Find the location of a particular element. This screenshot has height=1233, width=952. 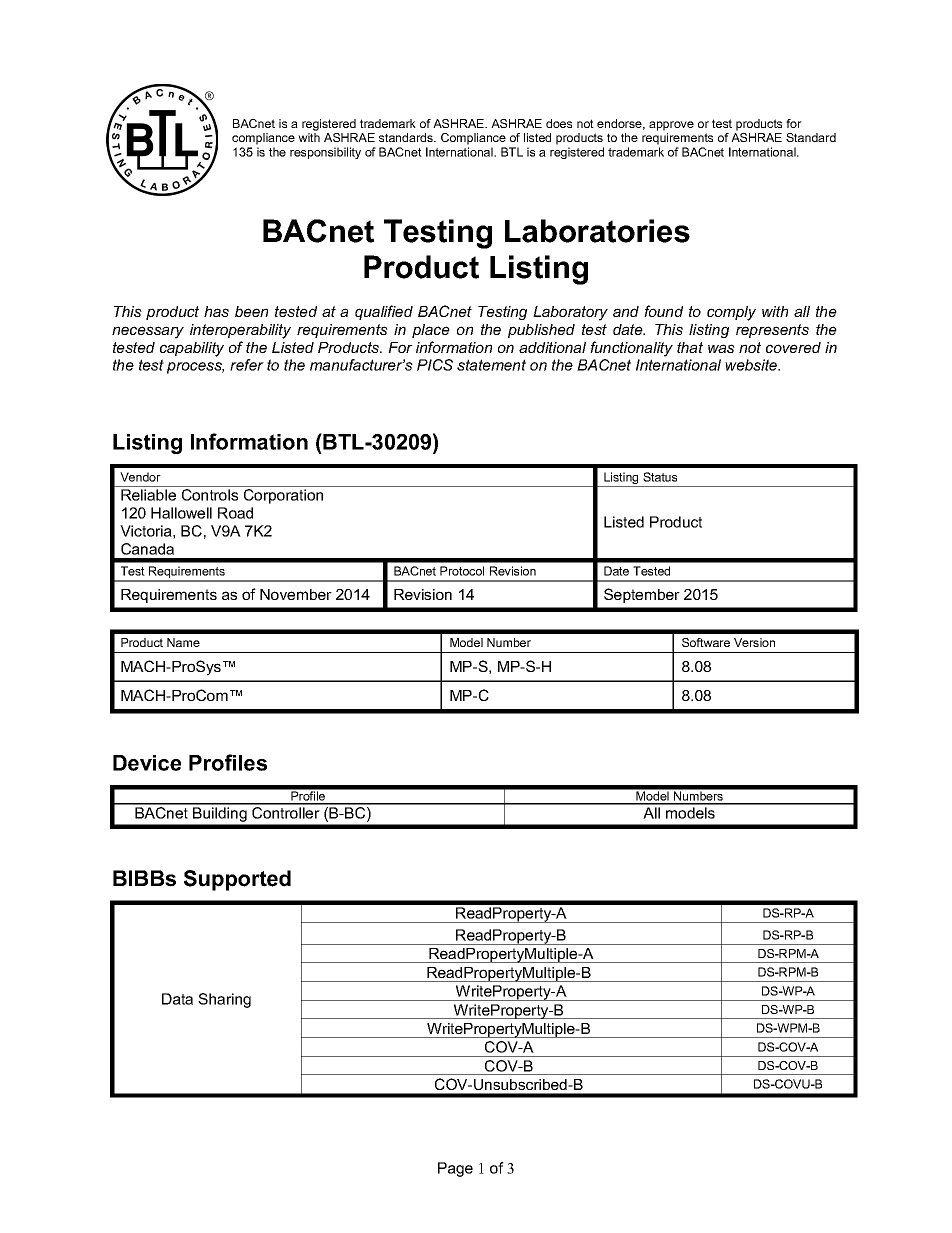

approve is located at coordinates (671, 126).
